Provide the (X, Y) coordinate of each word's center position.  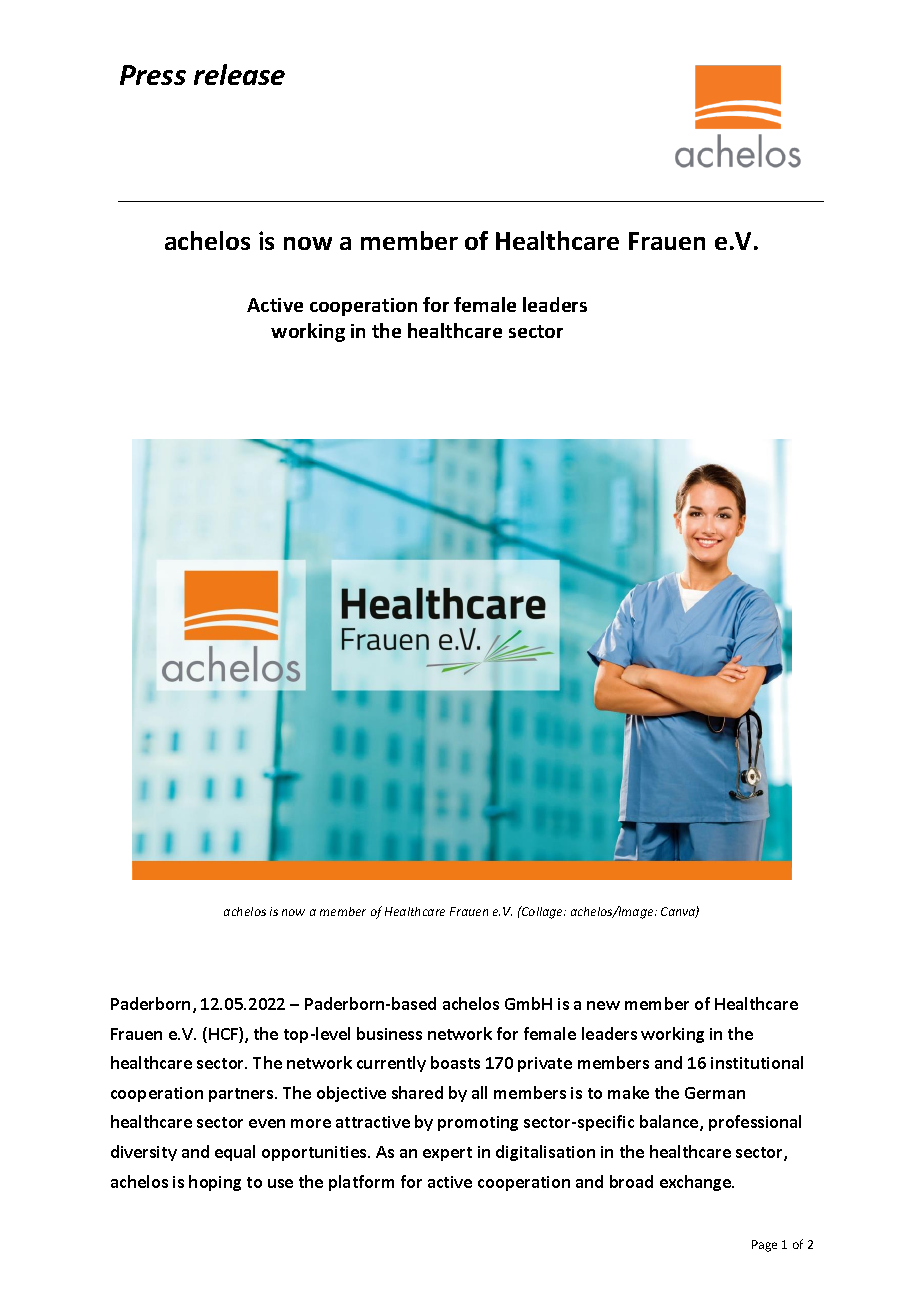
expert (447, 1154)
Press (153, 75)
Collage (543, 912)
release (239, 74)
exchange (697, 1183)
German (715, 1093)
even (267, 1123)
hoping (215, 1183)
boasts (455, 1062)
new (603, 1005)
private (545, 1064)
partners (242, 1095)
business (389, 1033)
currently (391, 1064)
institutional (757, 1062)
